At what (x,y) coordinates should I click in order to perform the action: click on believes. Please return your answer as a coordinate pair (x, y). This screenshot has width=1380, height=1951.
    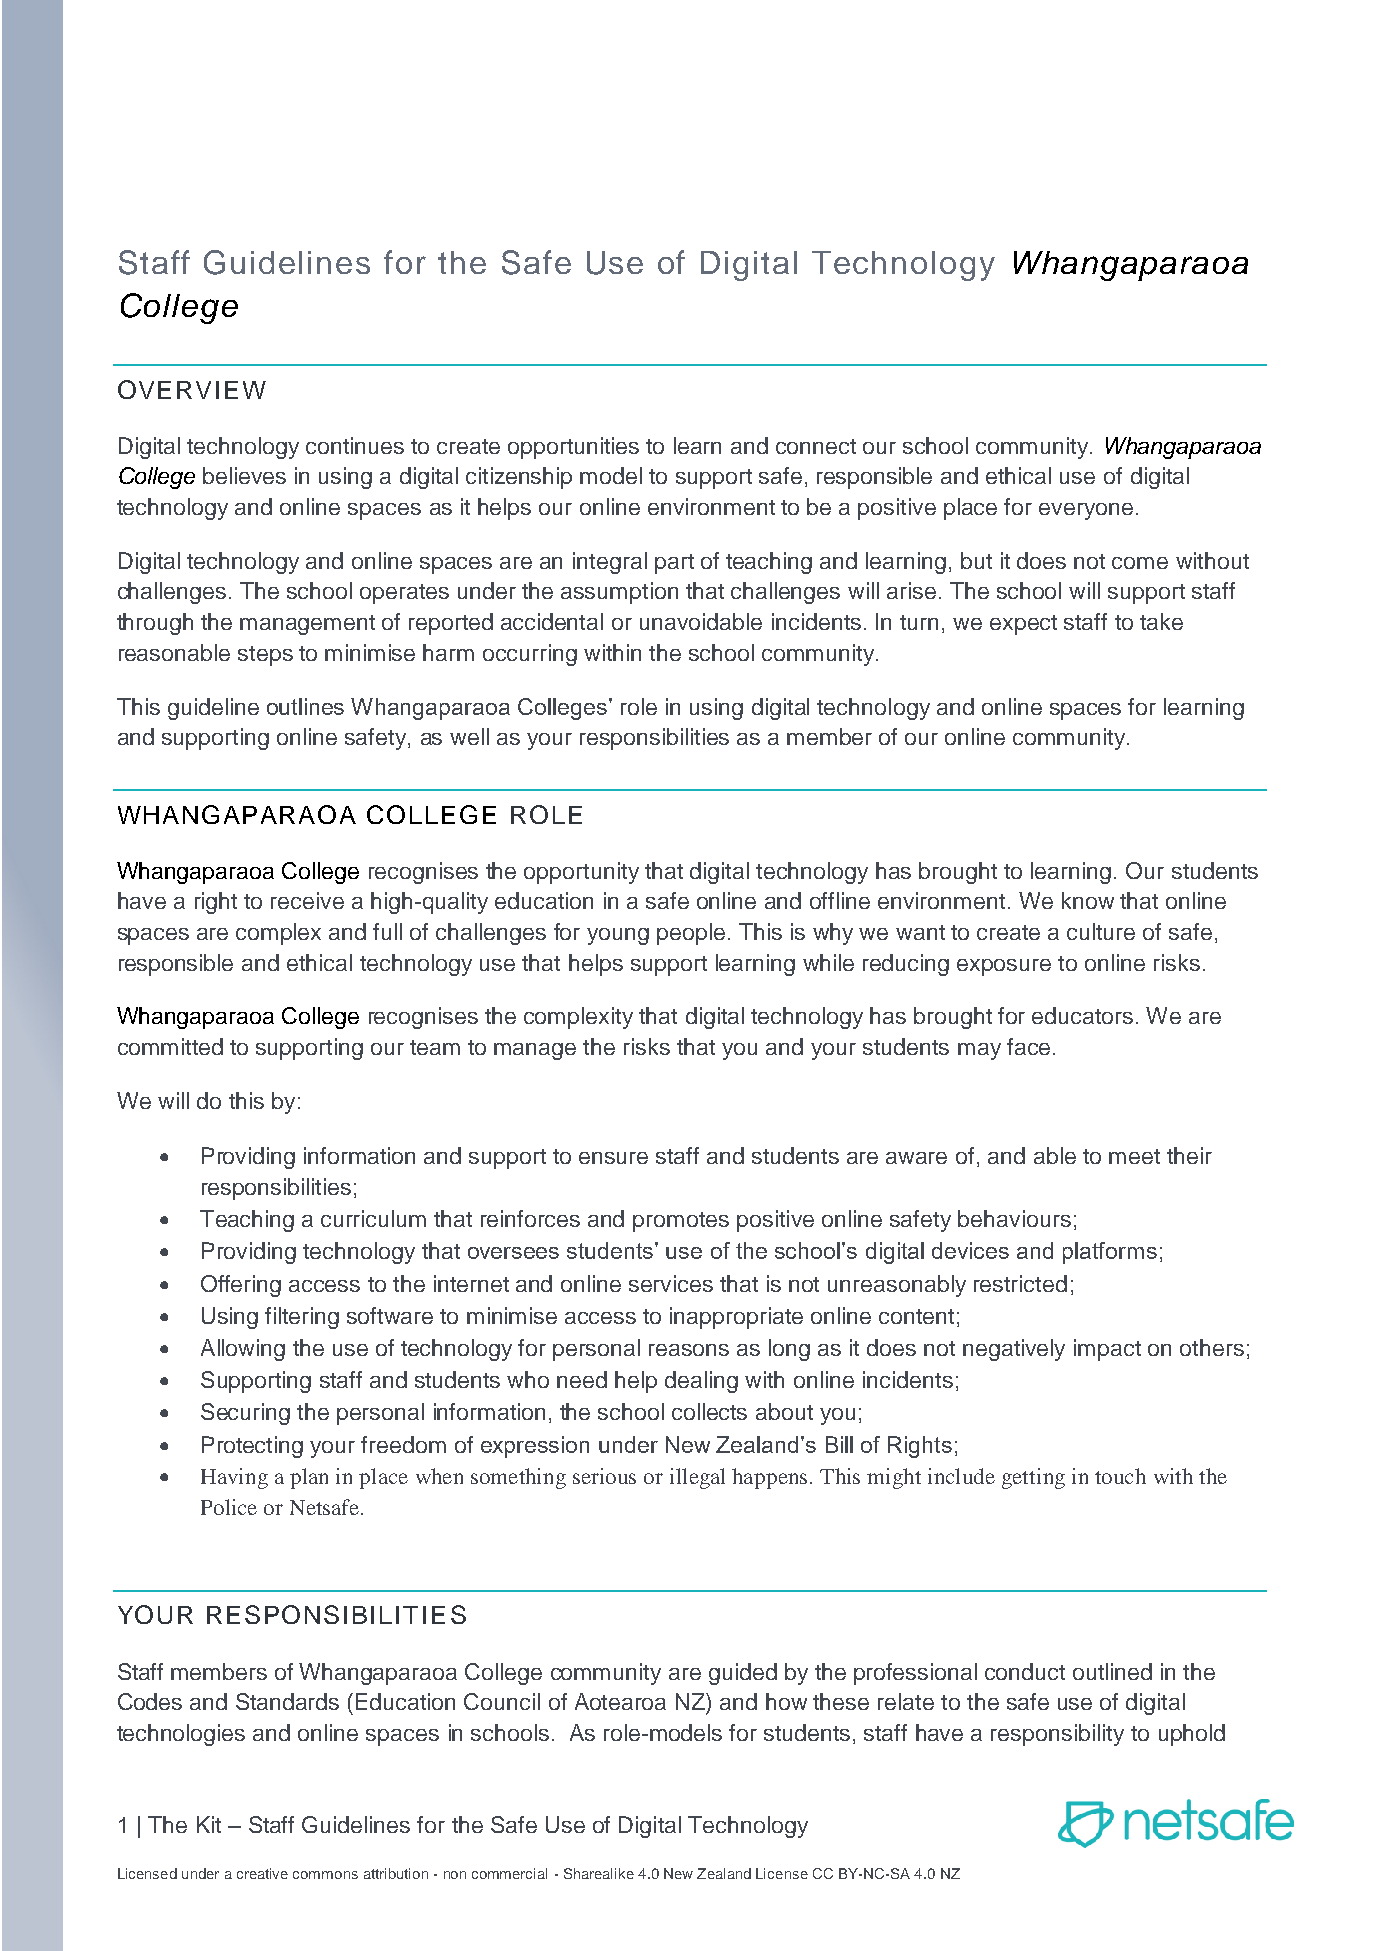
    Looking at the image, I should click on (244, 475).
